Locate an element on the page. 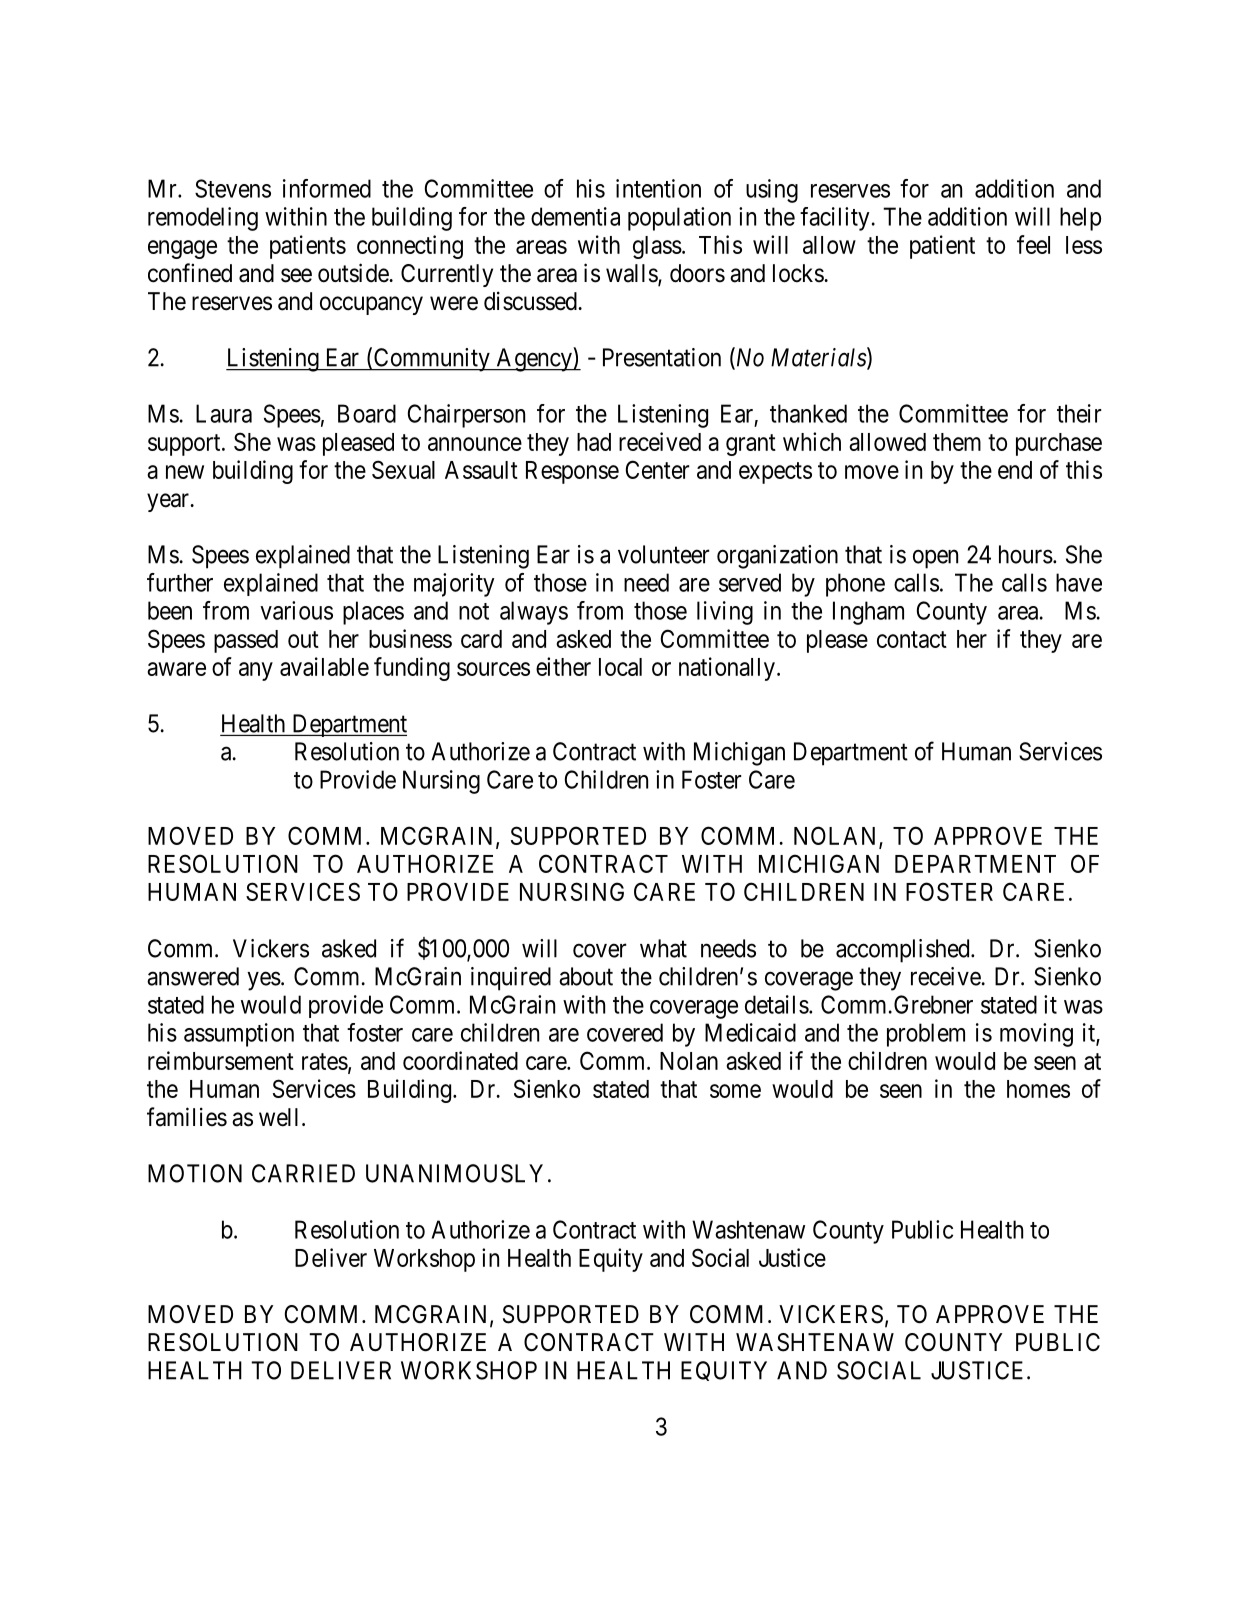 The height and width of the document is (1615, 1248). volunteer is located at coordinates (663, 554).
